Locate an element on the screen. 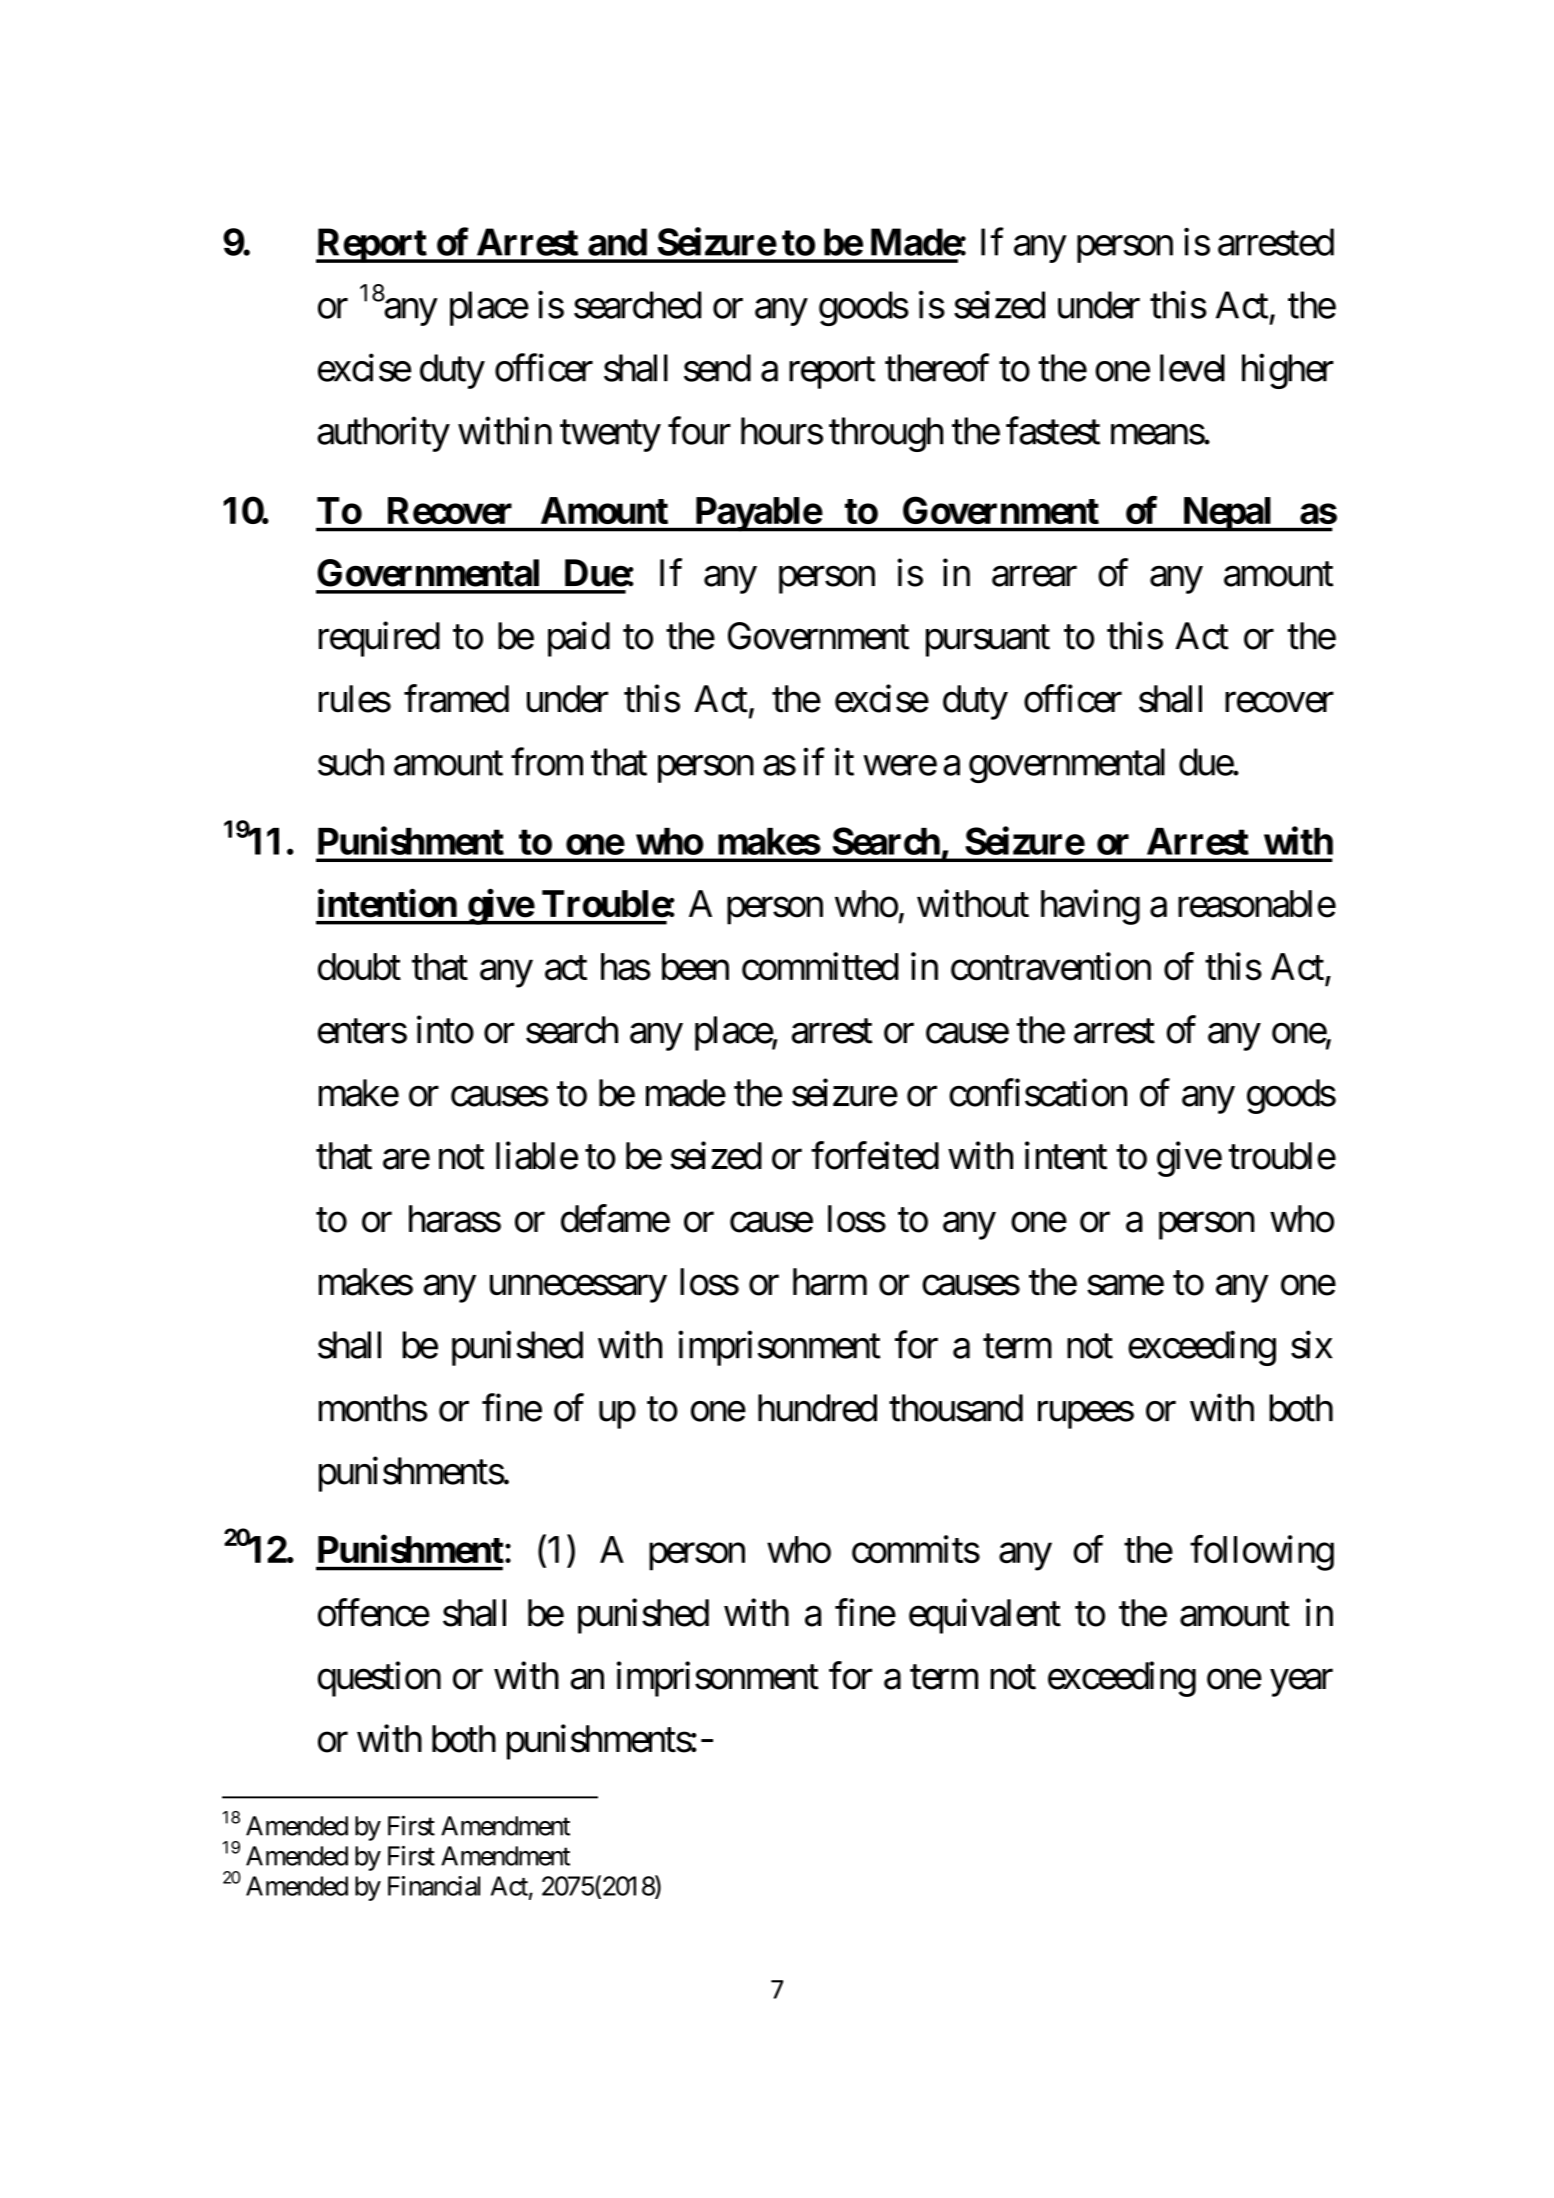 Image resolution: width=1554 pixels, height=2198 pixels. equivalent is located at coordinates (985, 1616).
